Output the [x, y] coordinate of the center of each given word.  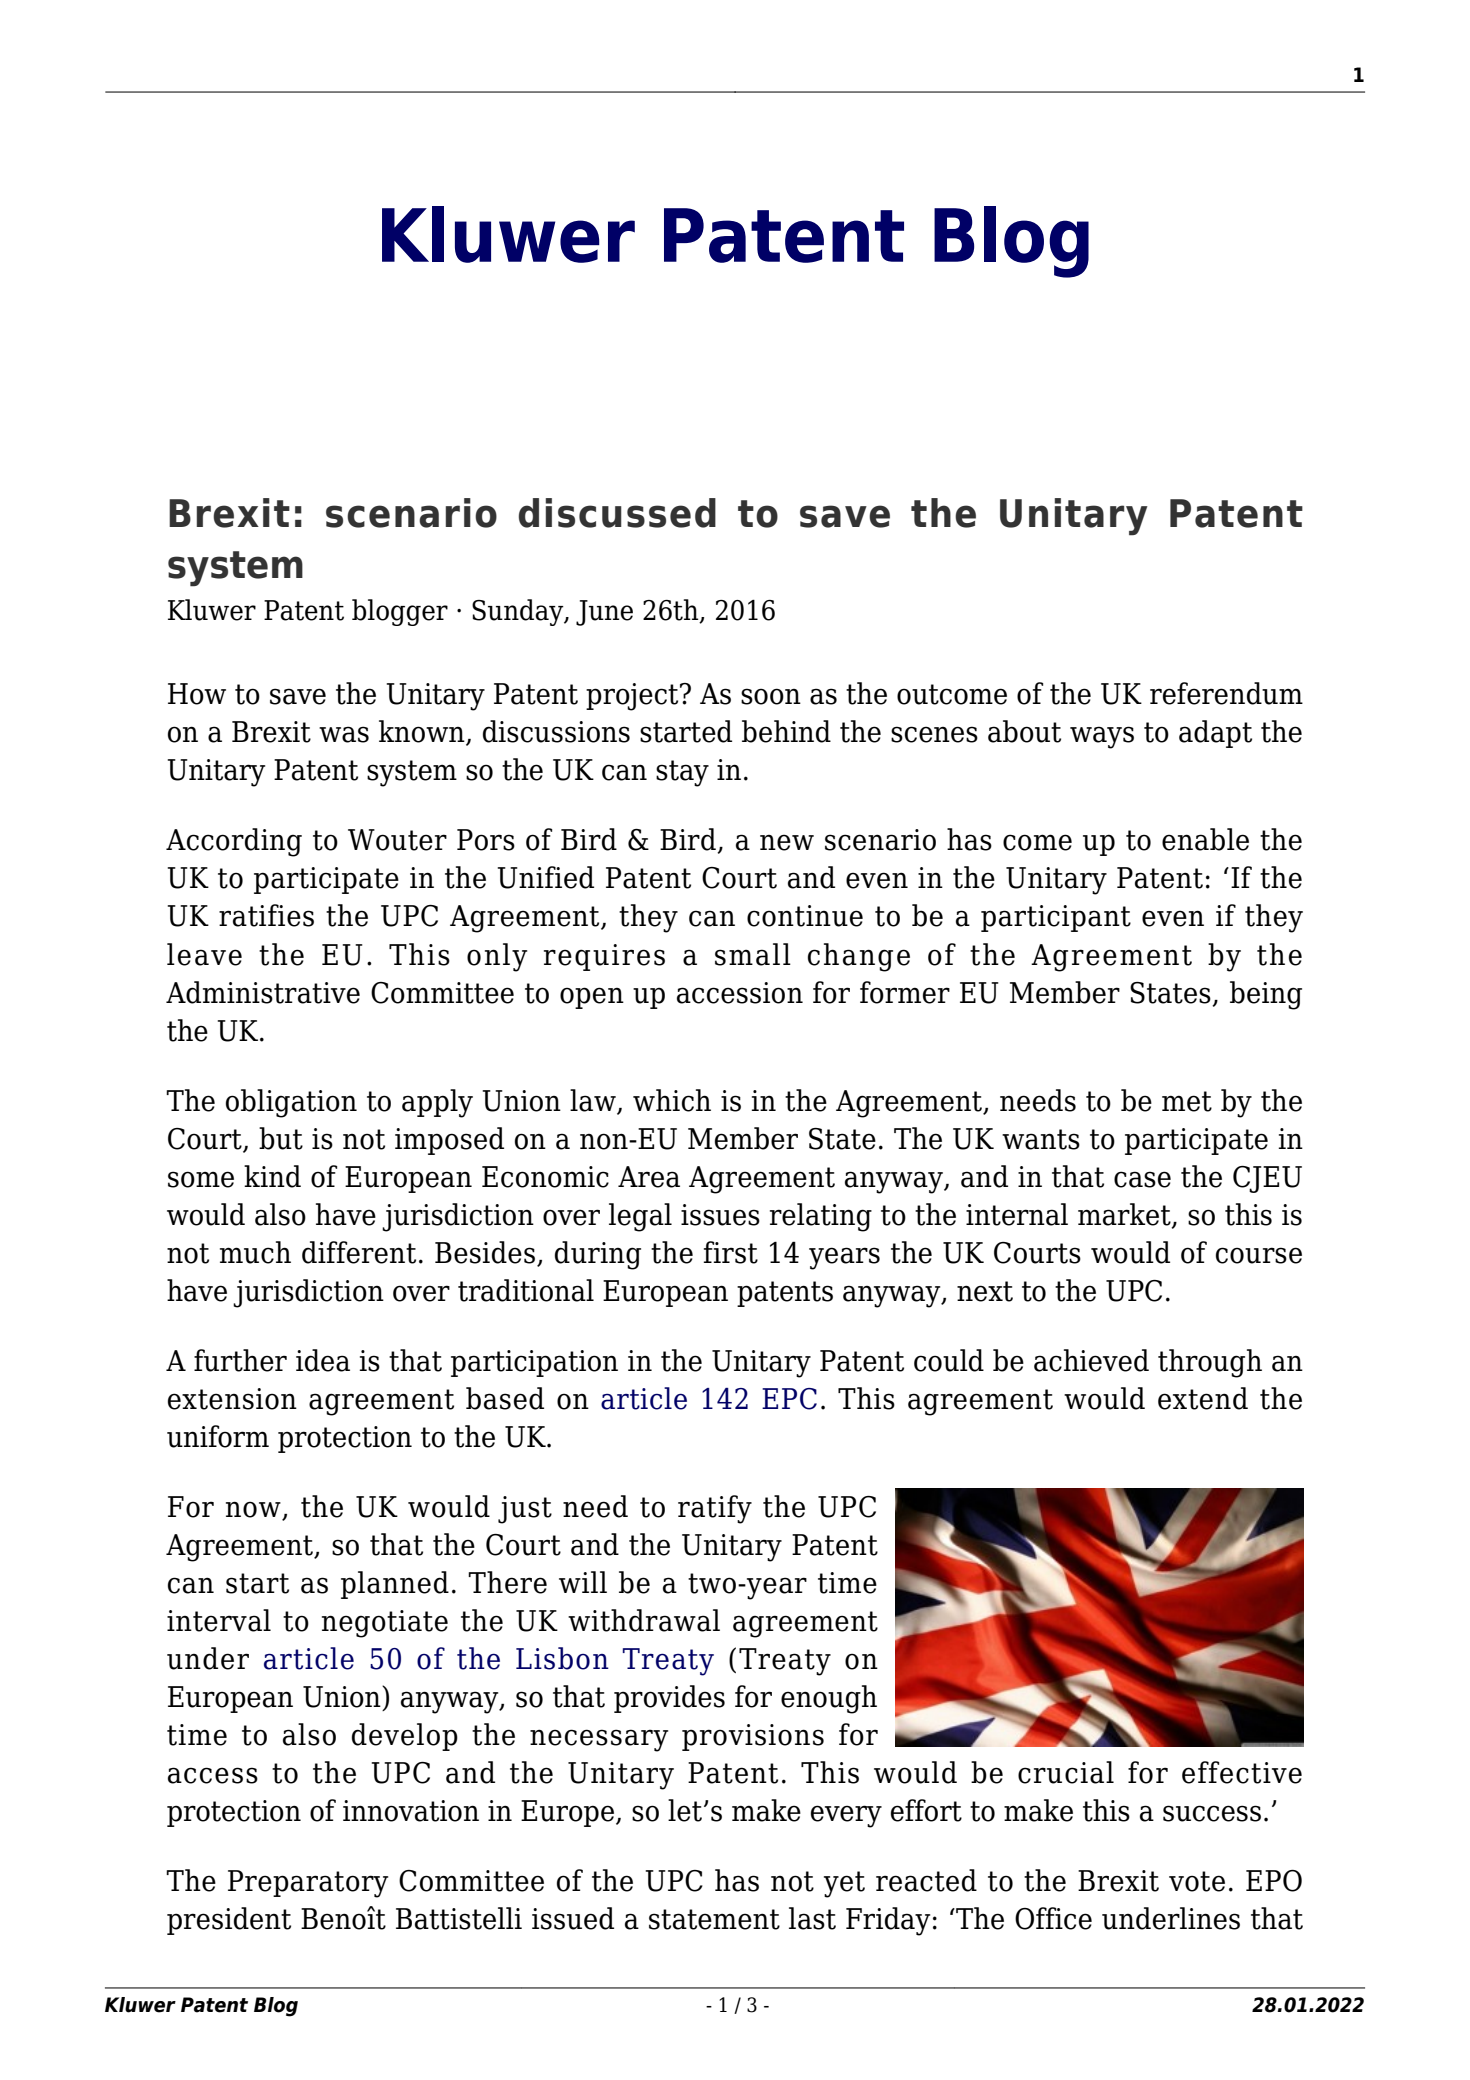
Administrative [263, 992]
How [197, 694]
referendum [1226, 693]
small [753, 954]
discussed [617, 513]
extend [1203, 1398]
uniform [218, 1436]
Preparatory [308, 1884]
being [1266, 995]
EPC [789, 1399]
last [812, 1918]
